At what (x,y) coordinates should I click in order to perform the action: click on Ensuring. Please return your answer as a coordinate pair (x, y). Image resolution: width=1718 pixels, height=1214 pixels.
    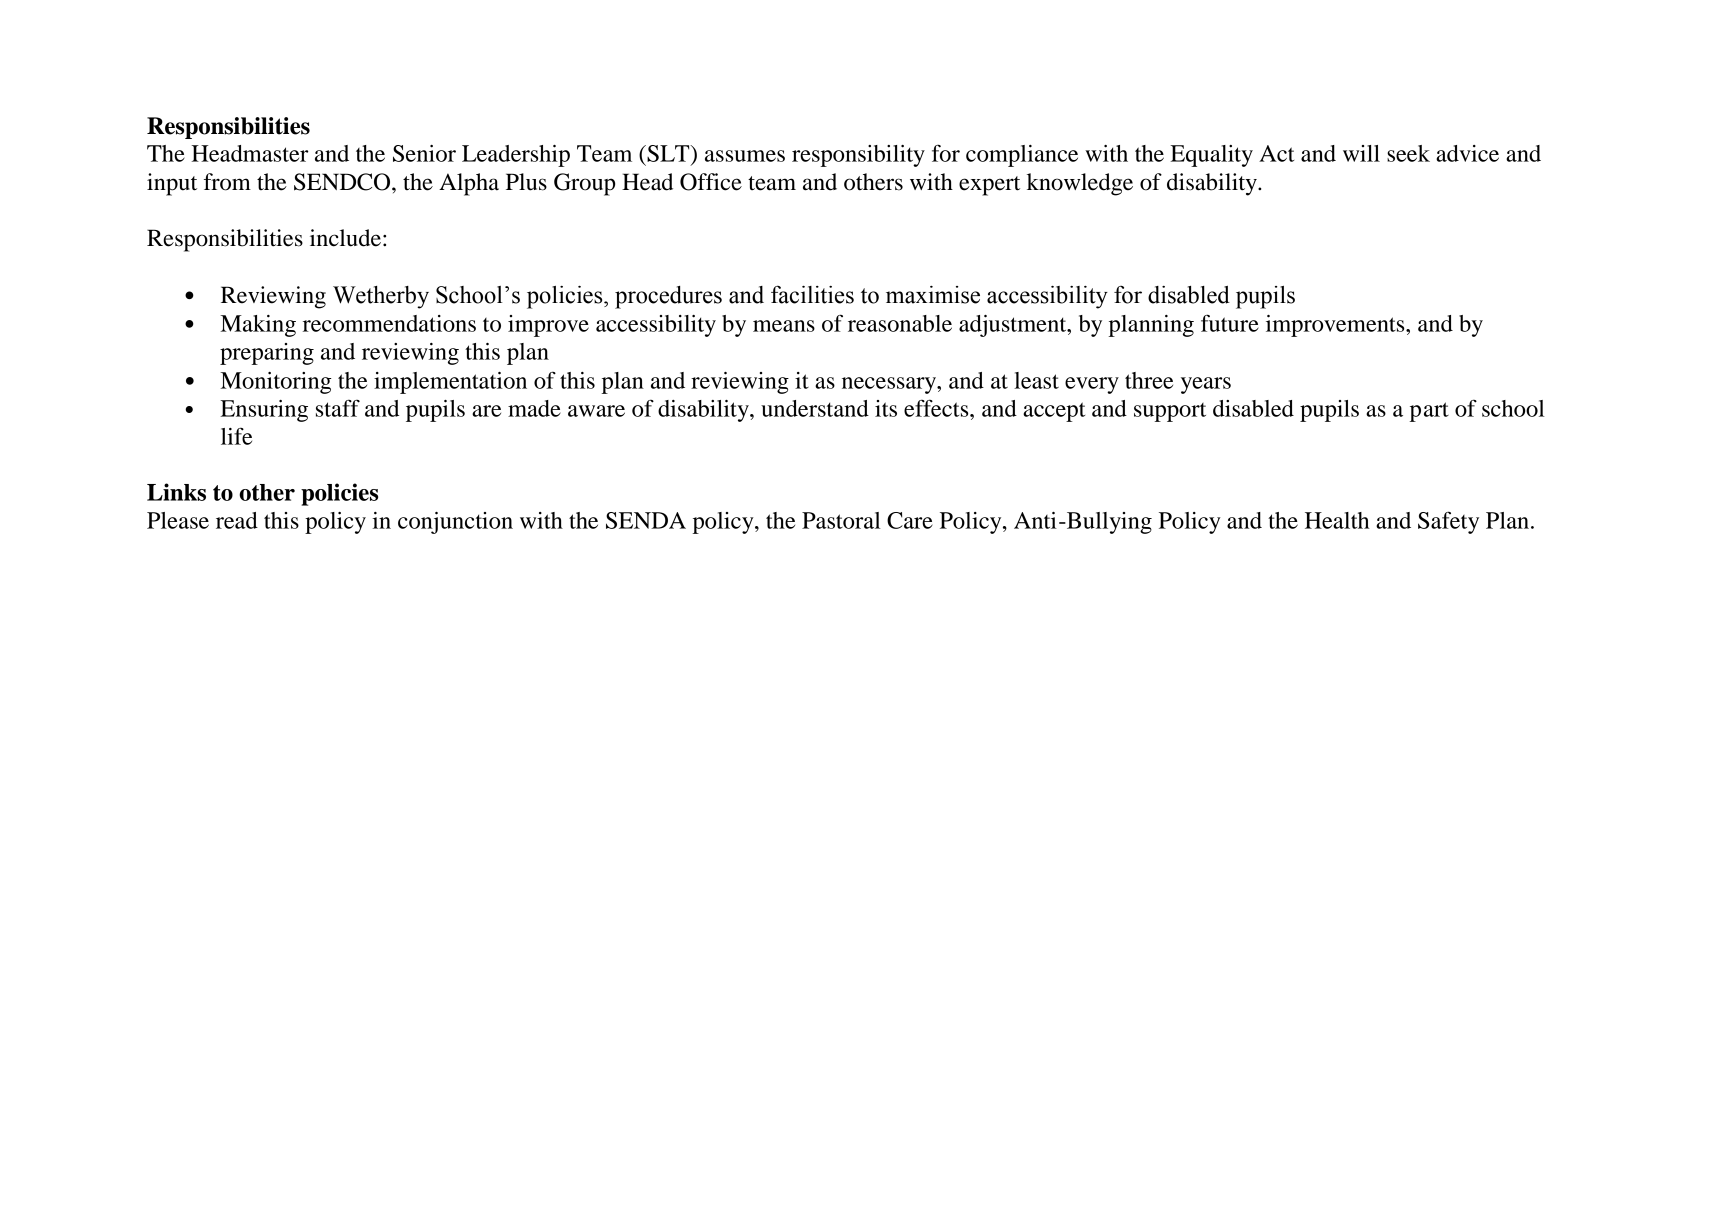
    Looking at the image, I should click on (264, 411).
